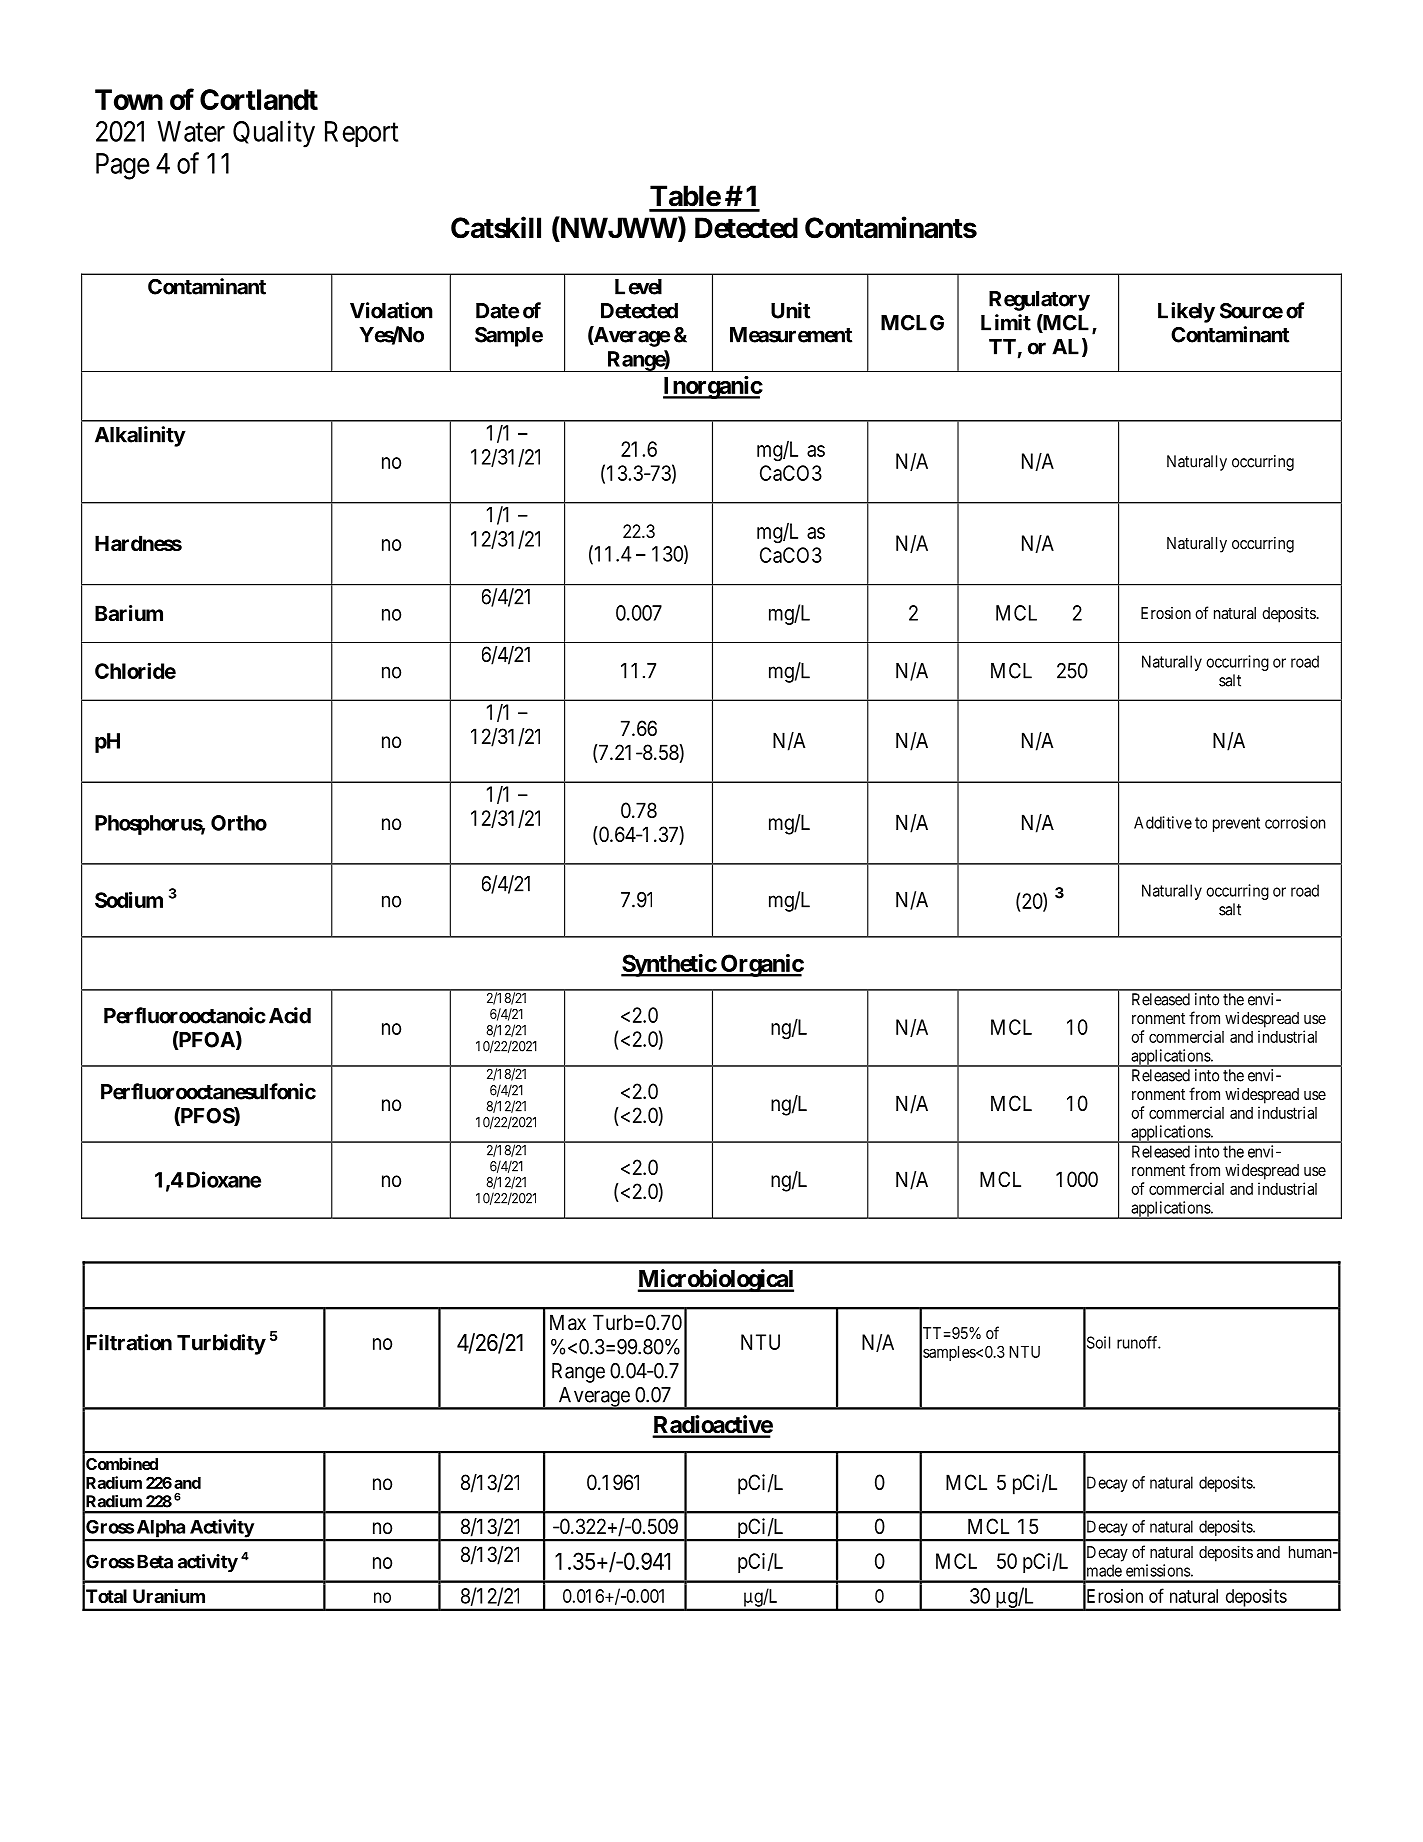 Image resolution: width=1423 pixels, height=1842 pixels. Describe the element at coordinates (274, 134) in the screenshot. I see `Quality` at that location.
